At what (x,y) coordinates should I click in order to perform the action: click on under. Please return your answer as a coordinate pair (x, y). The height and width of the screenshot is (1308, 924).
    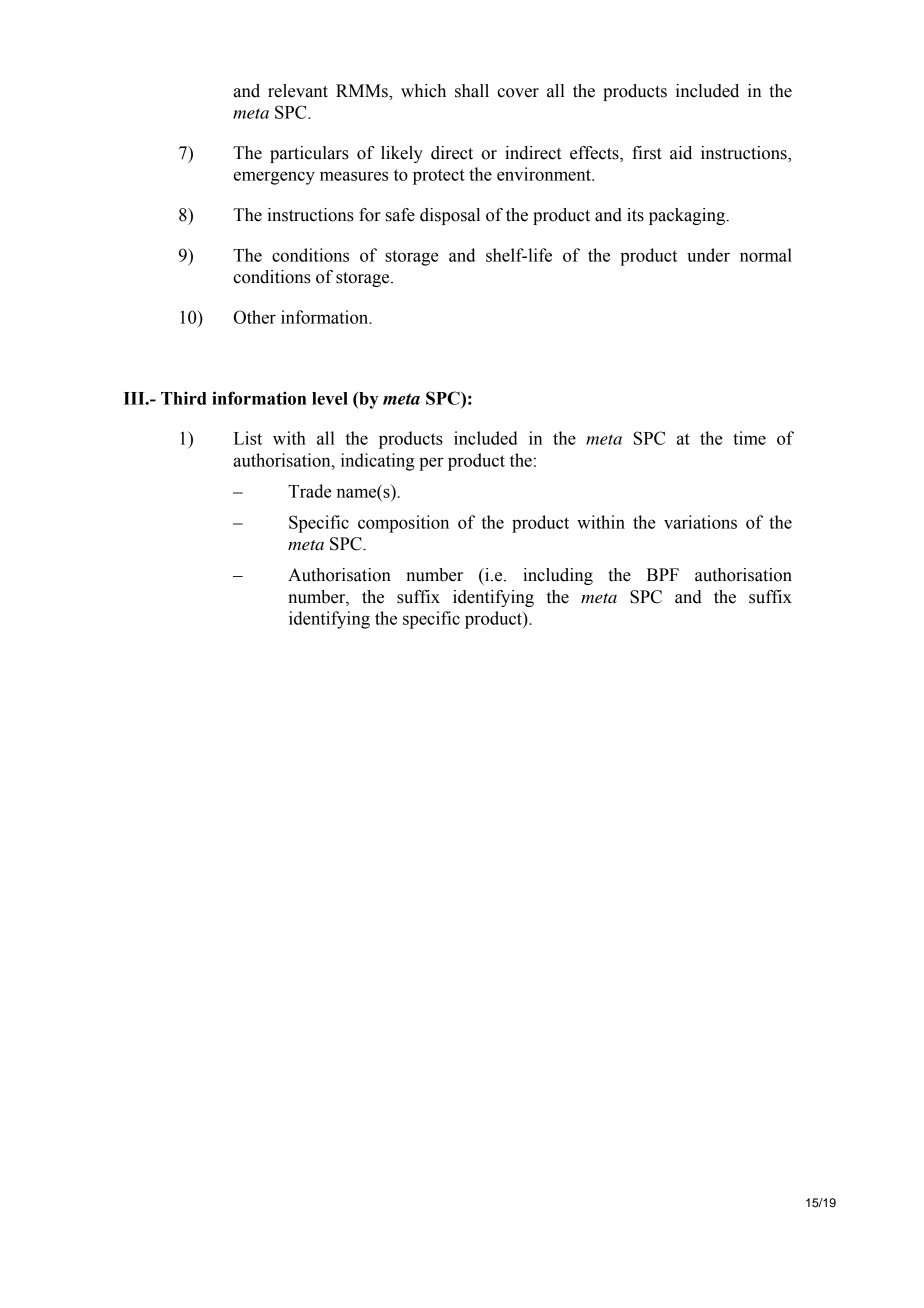
    Looking at the image, I should click on (708, 255).
